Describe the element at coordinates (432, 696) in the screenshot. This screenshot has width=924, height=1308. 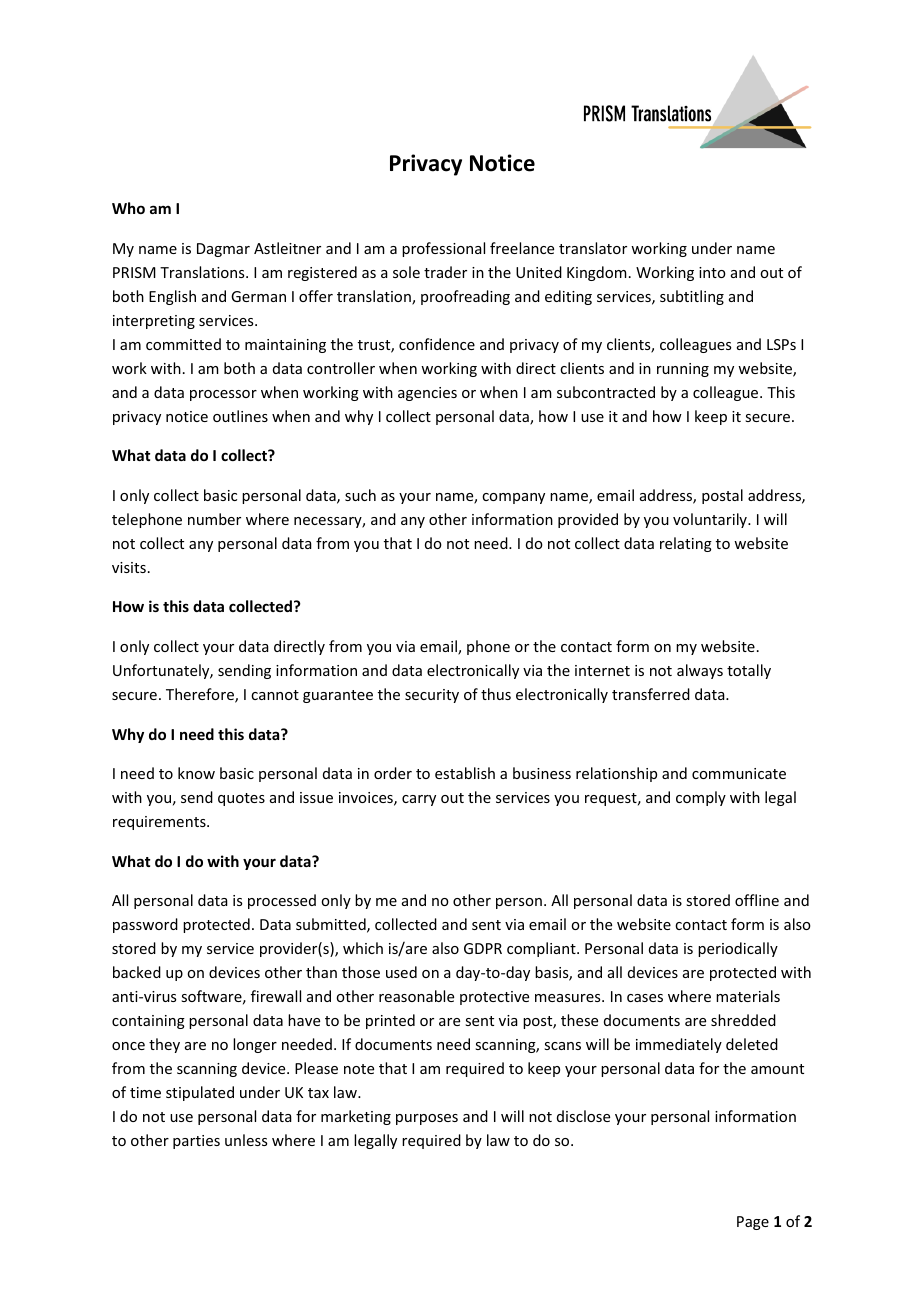
I see `security` at that location.
